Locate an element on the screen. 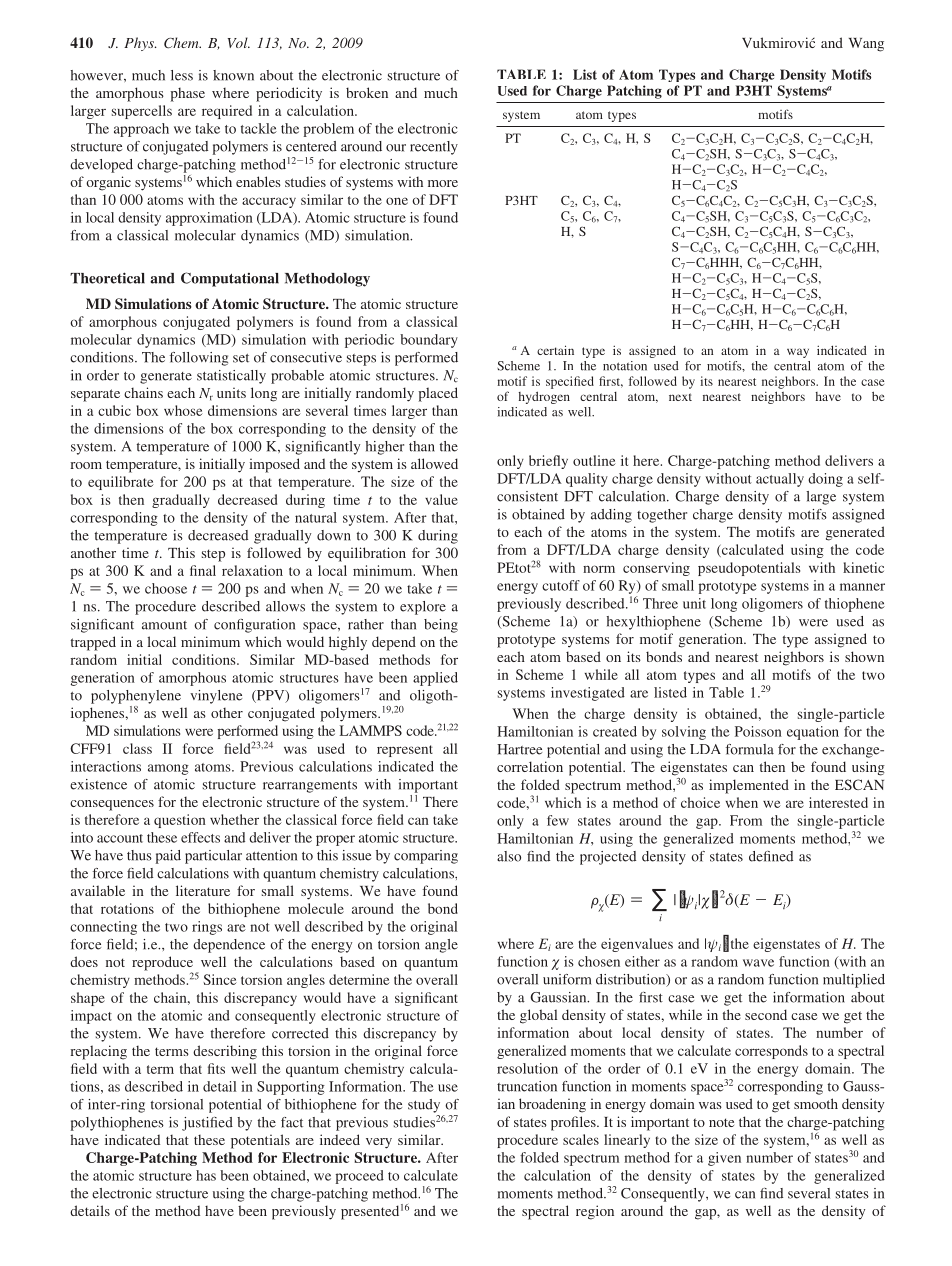  Wang is located at coordinates (866, 45).
